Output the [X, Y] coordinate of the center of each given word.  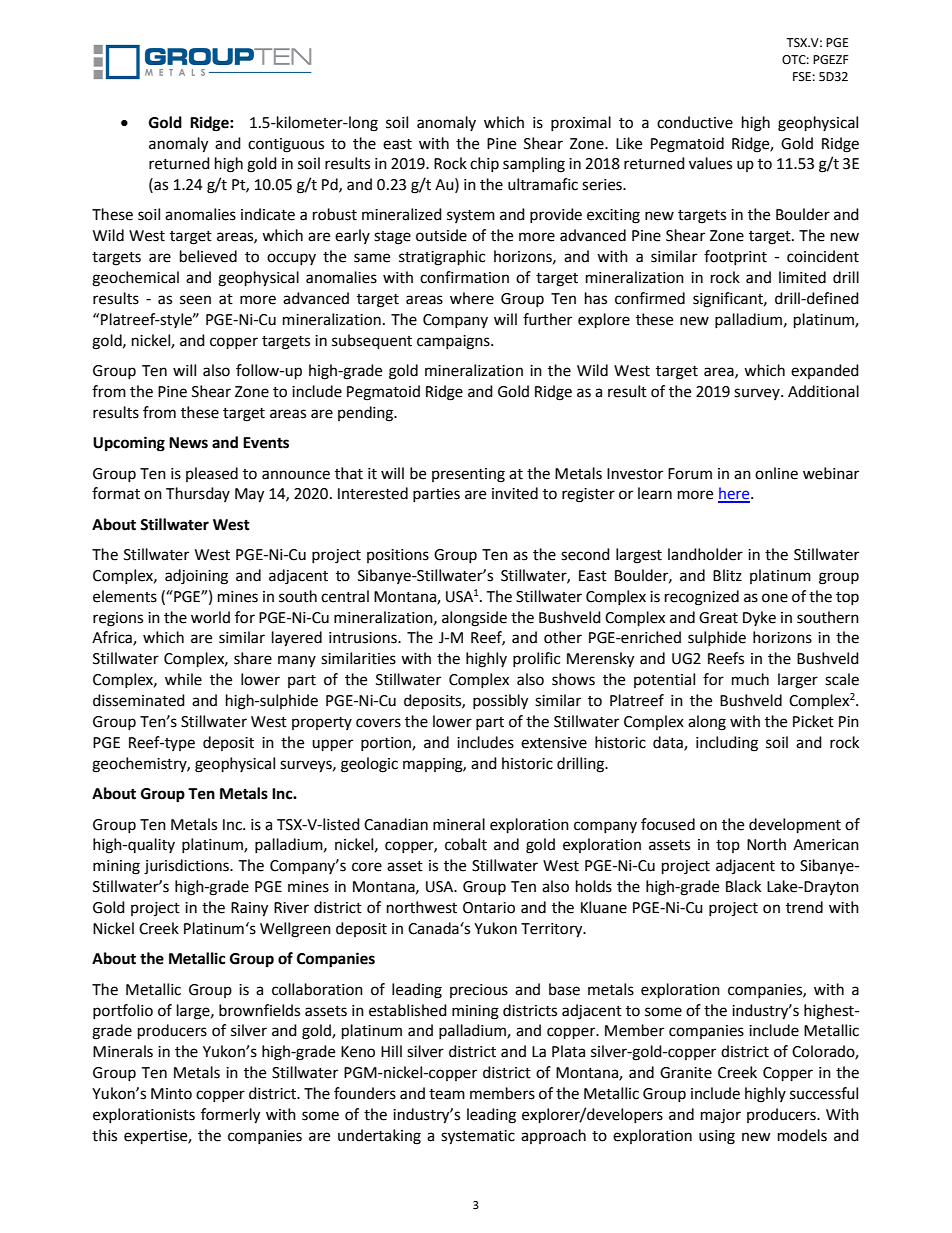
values [710, 163]
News [188, 443]
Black [743, 886]
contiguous [286, 145]
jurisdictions [187, 867]
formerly [230, 1116]
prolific [536, 659]
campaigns [454, 342]
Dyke [759, 618]
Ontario [489, 908]
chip [484, 164]
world [210, 617]
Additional [823, 391]
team [447, 1094]
